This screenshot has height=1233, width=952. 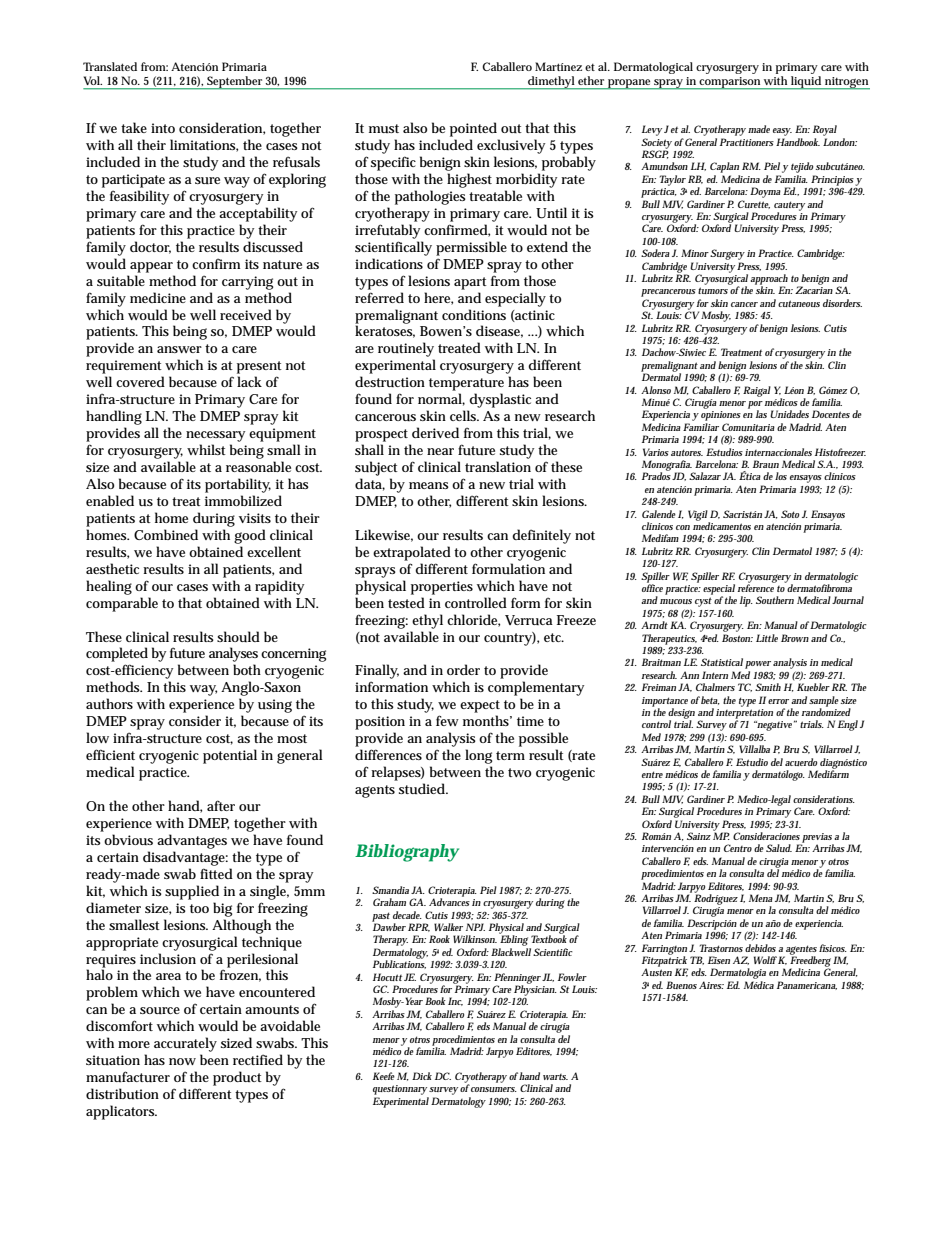 What do you see at coordinates (480, 706) in the screenshot?
I see `expect` at bounding box center [480, 706].
